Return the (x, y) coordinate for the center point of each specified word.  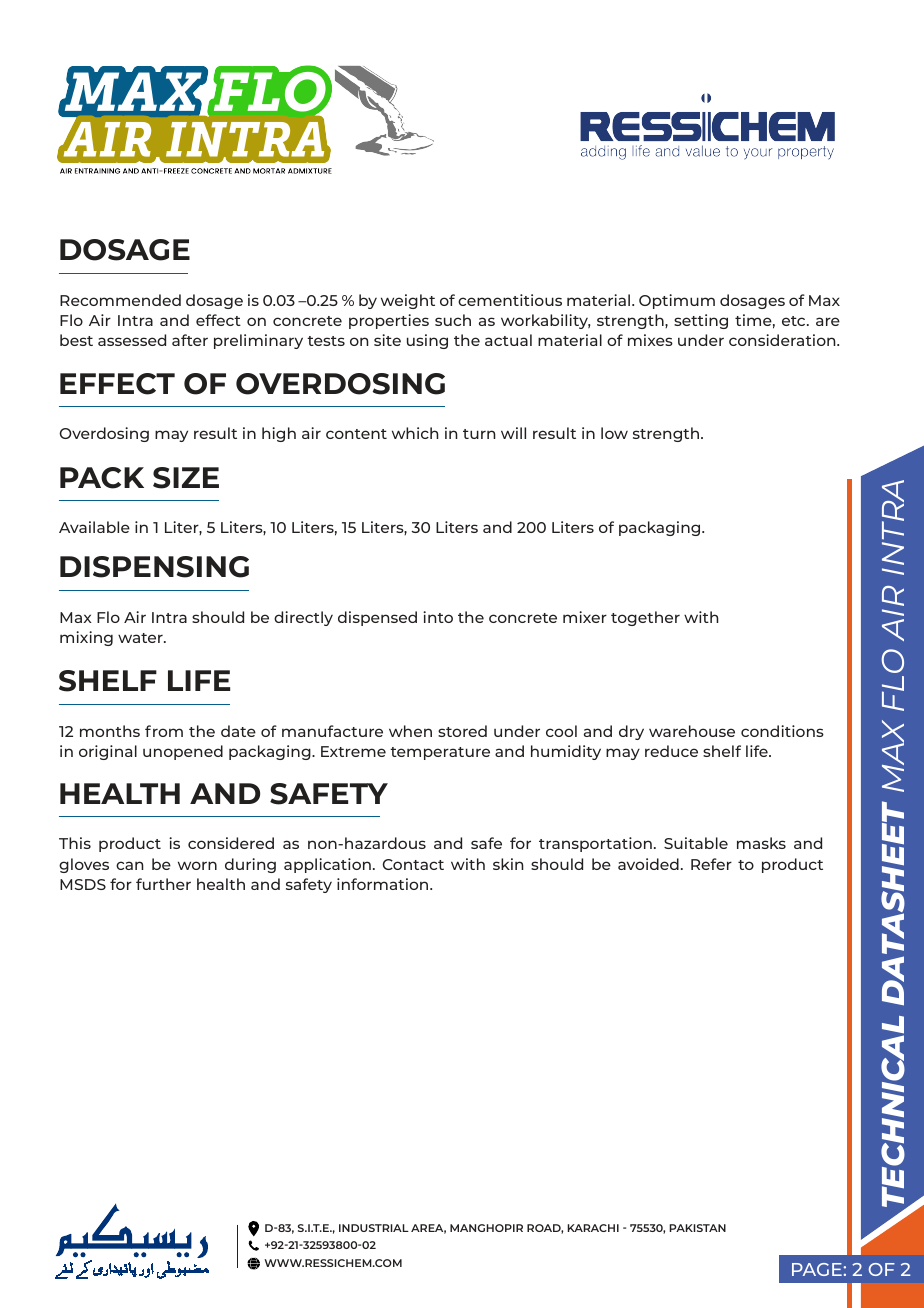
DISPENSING (154, 567)
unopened (183, 752)
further (163, 884)
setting (701, 321)
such (453, 320)
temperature (440, 753)
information (384, 884)
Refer (711, 864)
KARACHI (593, 1228)
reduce (671, 751)
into (438, 617)
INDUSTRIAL (374, 1228)
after (190, 340)
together (645, 618)
